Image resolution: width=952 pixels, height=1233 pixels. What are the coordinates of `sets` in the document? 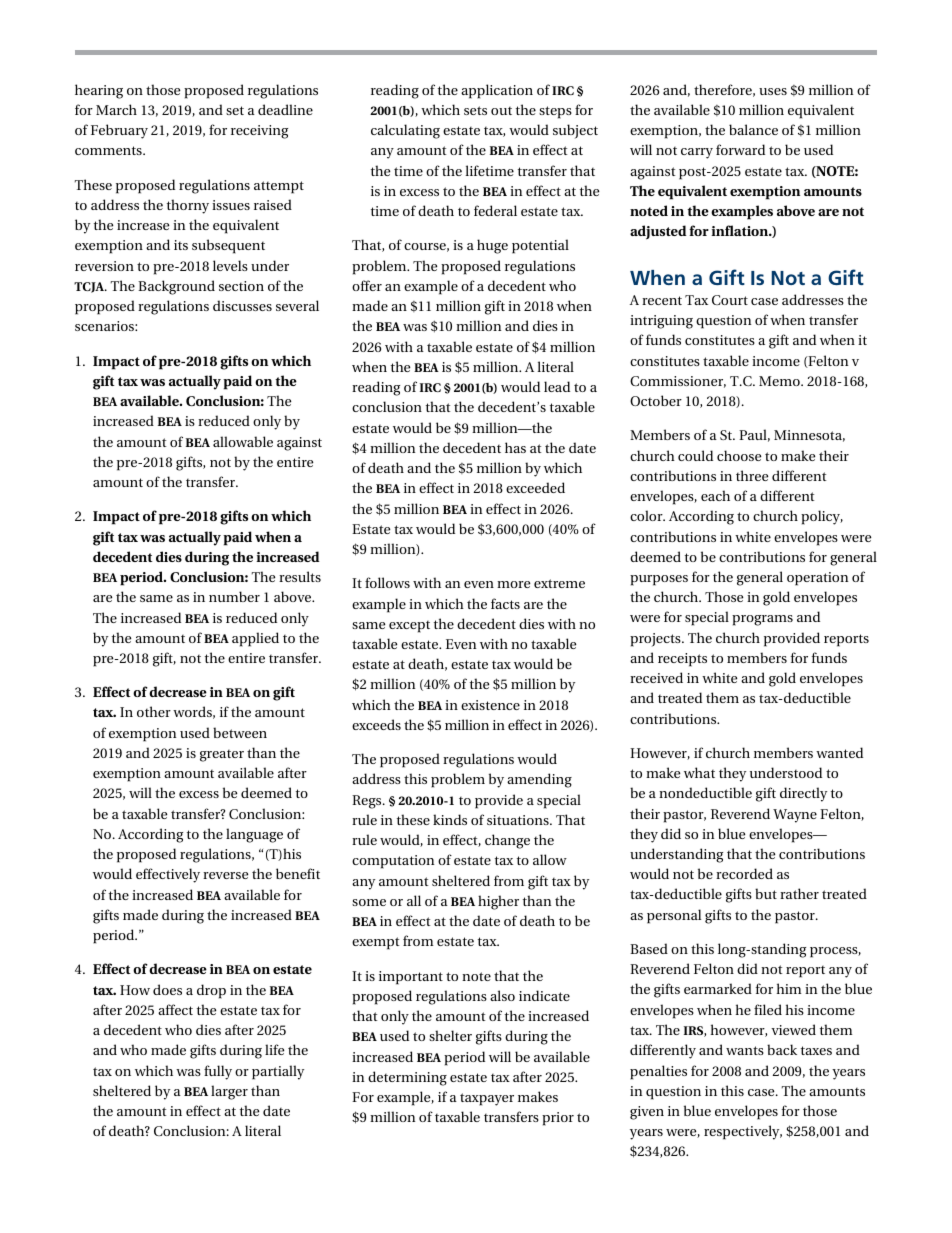 It's located at (475, 110).
